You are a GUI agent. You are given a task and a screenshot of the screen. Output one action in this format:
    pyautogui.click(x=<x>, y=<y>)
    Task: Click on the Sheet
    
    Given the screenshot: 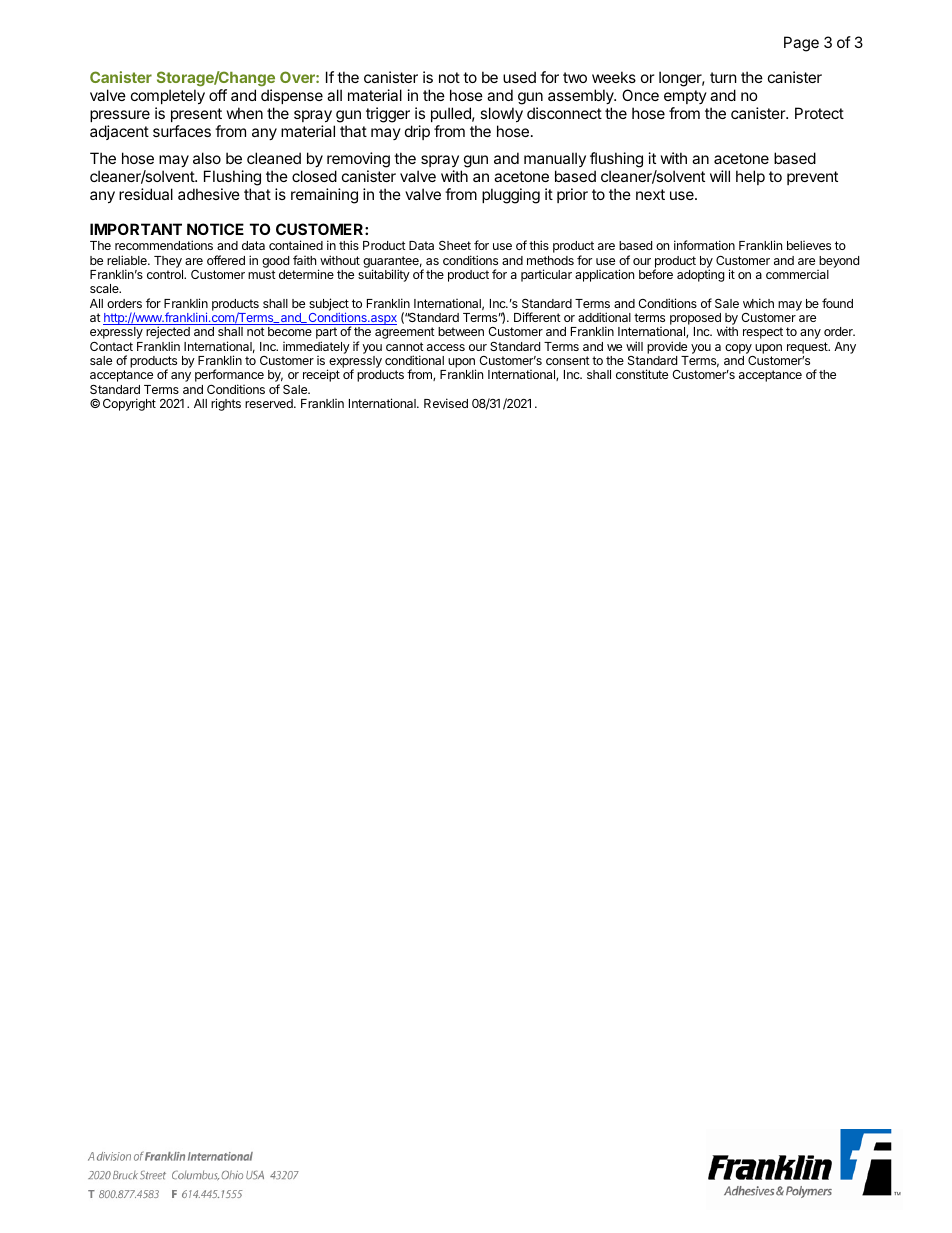 What is the action you would take?
    pyautogui.click(x=455, y=245)
